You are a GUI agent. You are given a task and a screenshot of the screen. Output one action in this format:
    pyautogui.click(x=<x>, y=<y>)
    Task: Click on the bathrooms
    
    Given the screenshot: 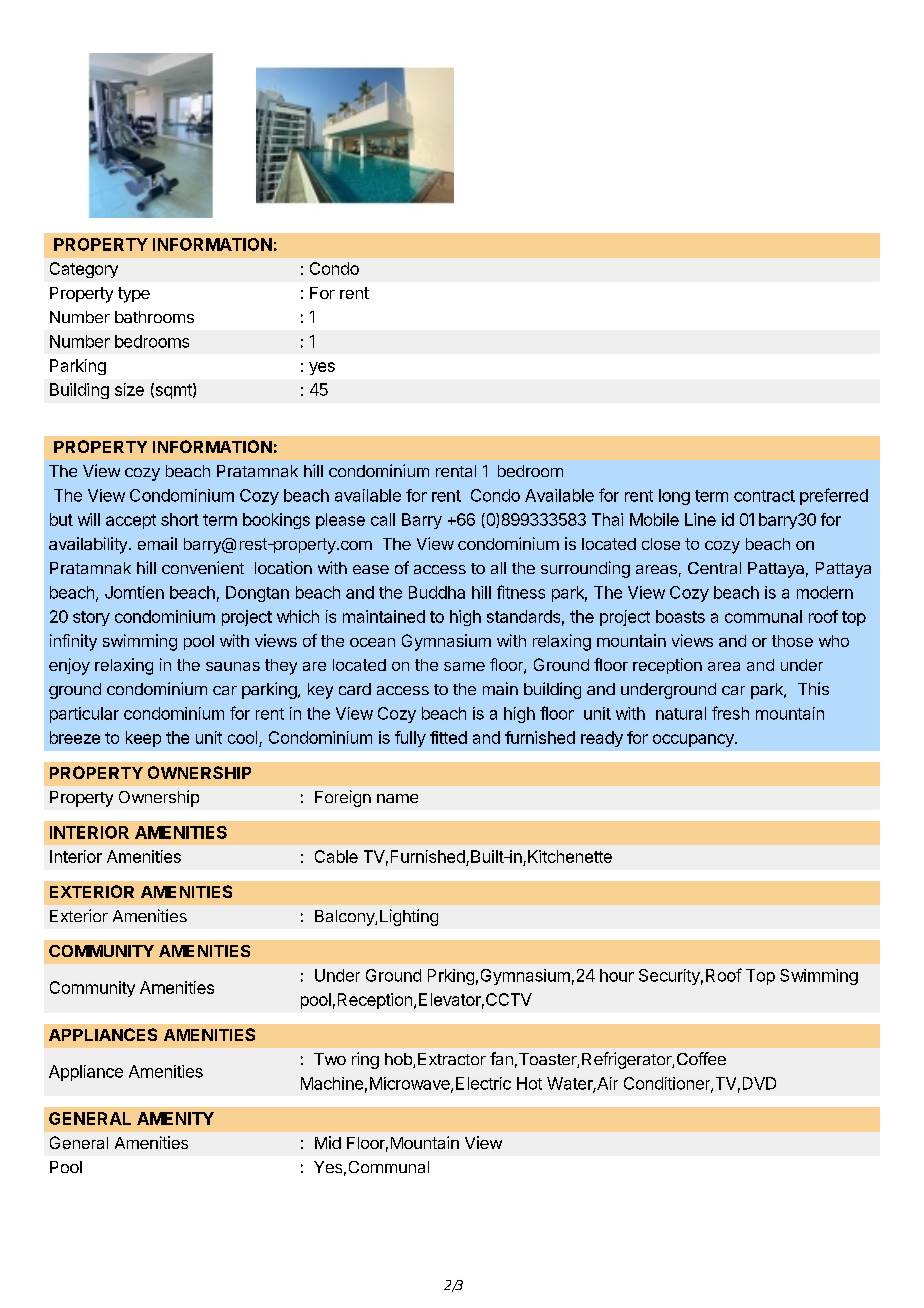 What is the action you would take?
    pyautogui.click(x=154, y=317)
